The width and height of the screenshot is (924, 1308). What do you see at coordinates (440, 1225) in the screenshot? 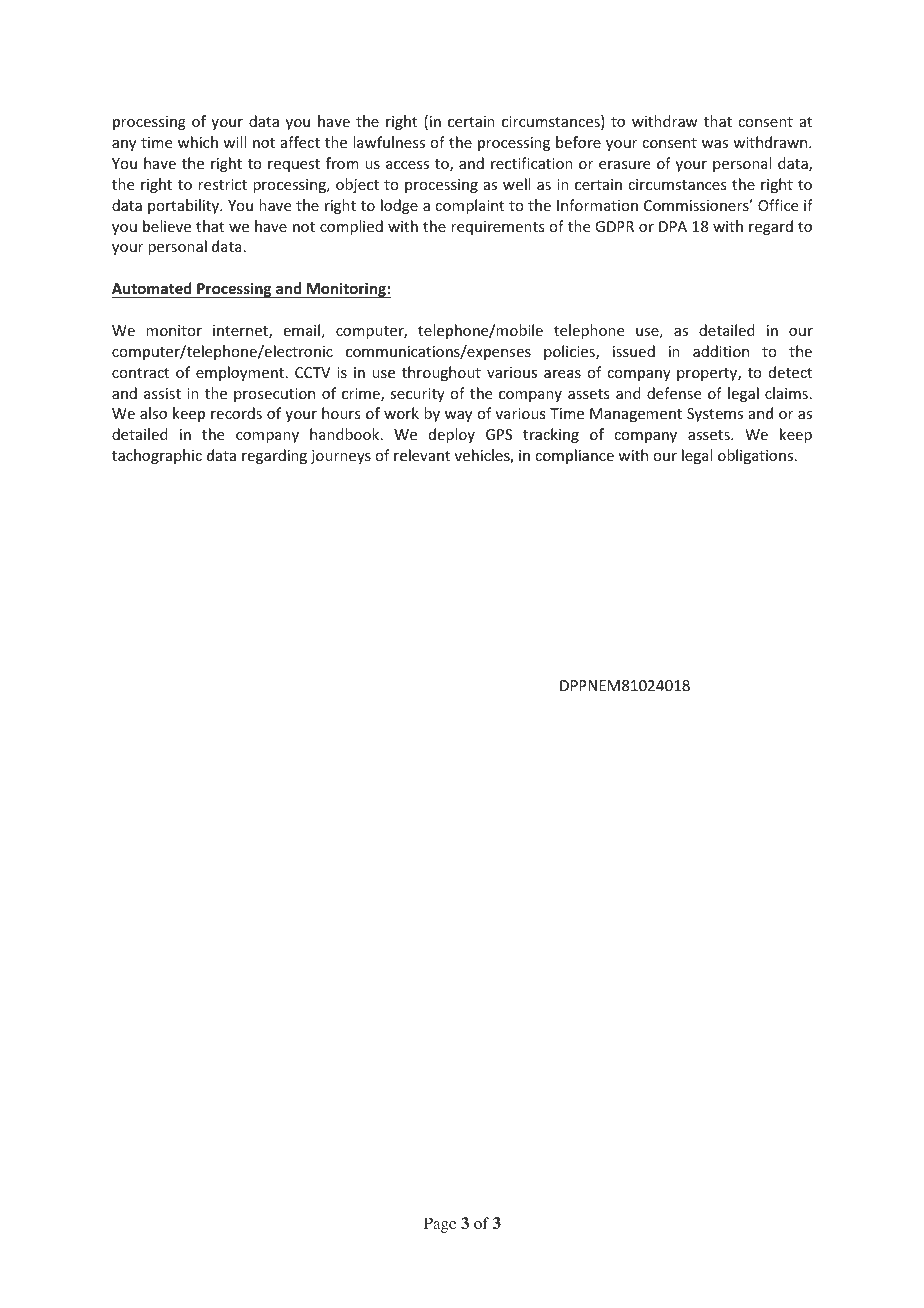
I see `Page` at bounding box center [440, 1225].
